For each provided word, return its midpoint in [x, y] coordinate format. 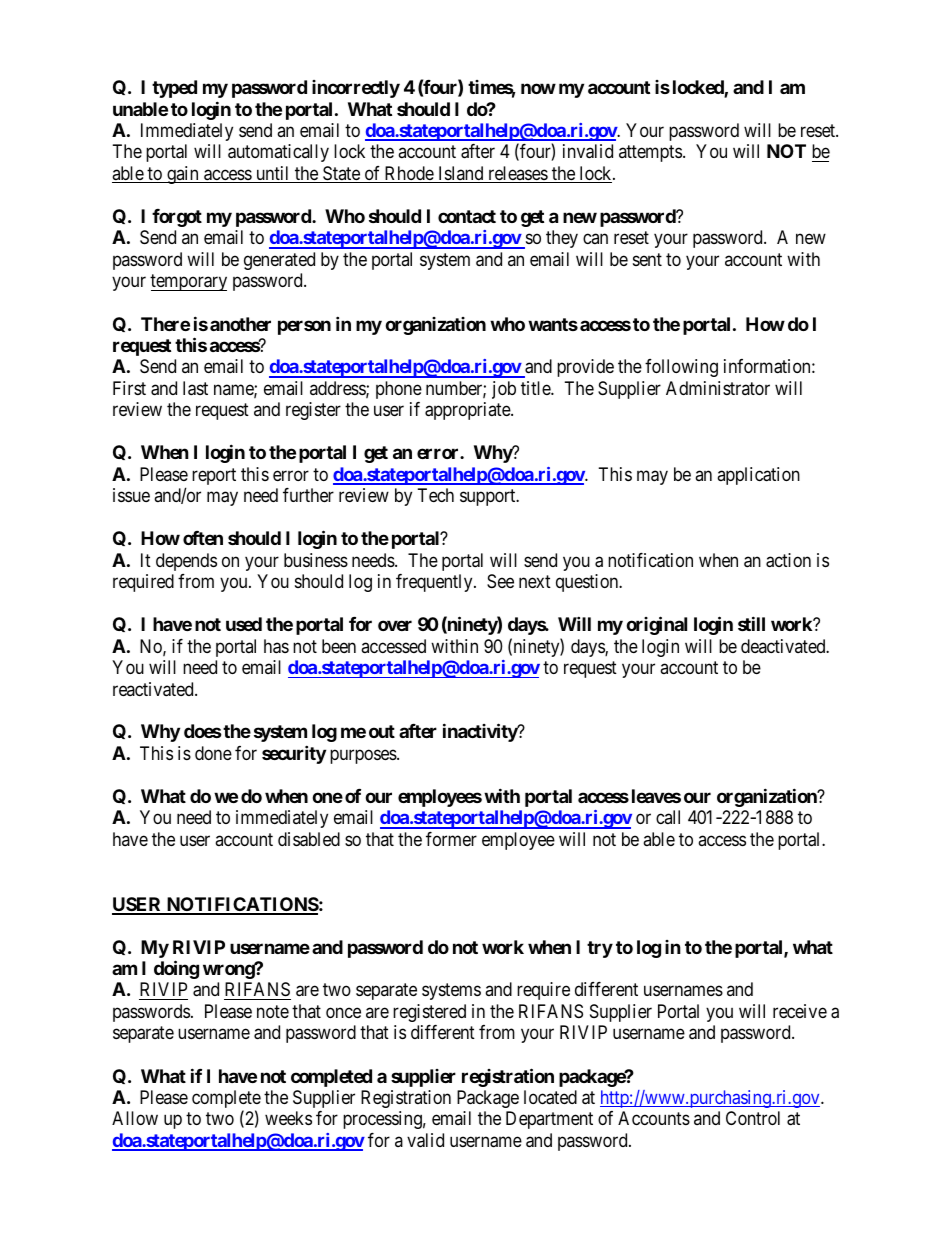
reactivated [154, 689]
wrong [229, 971]
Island [461, 174]
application [758, 476]
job [504, 390]
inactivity [481, 733]
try [600, 949]
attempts [650, 154]
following [681, 368]
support [489, 497]
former [451, 839]
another [240, 324]
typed [174, 89]
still [751, 623]
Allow [135, 1118]
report [214, 476]
